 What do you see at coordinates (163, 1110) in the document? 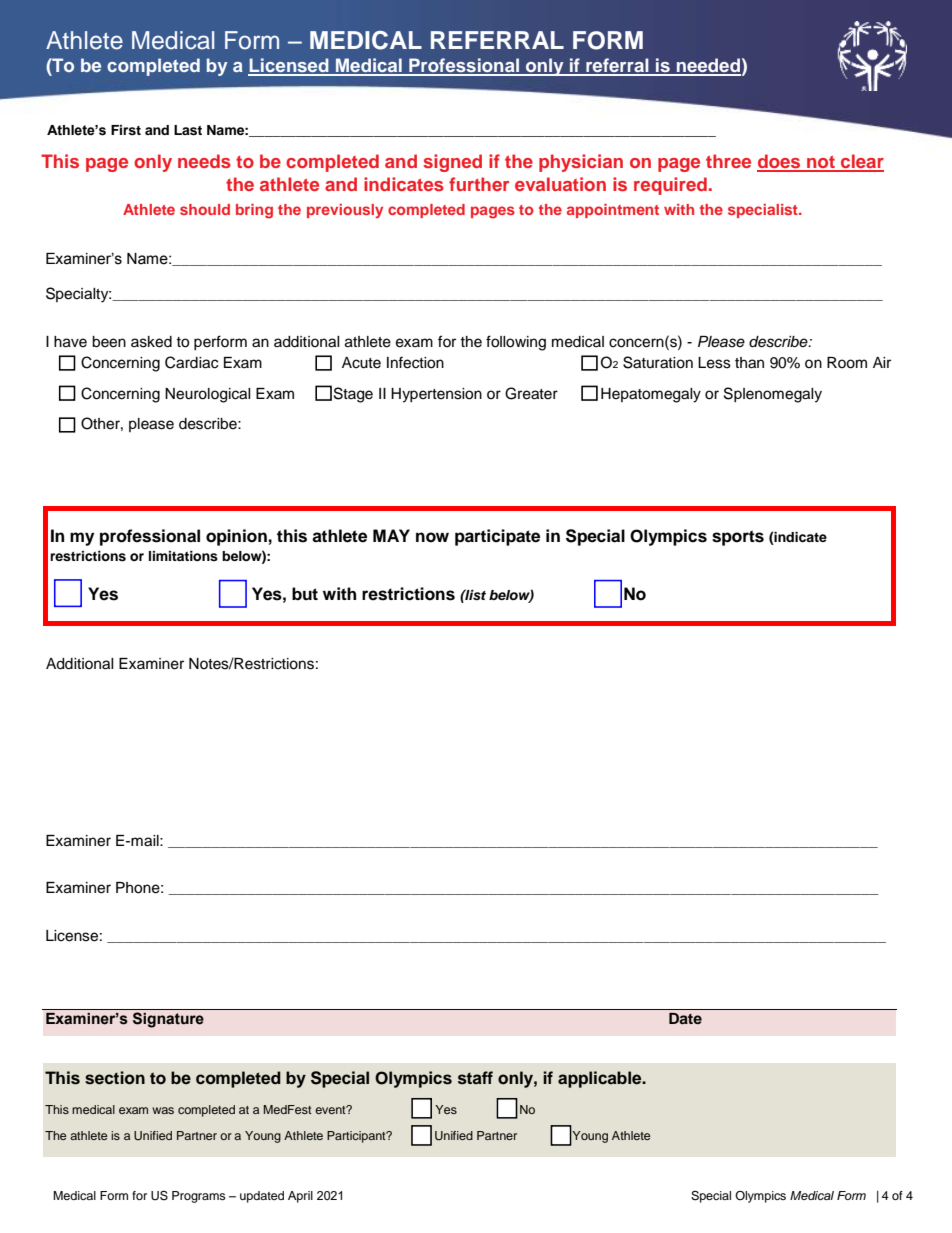
I see `was` at bounding box center [163, 1110].
